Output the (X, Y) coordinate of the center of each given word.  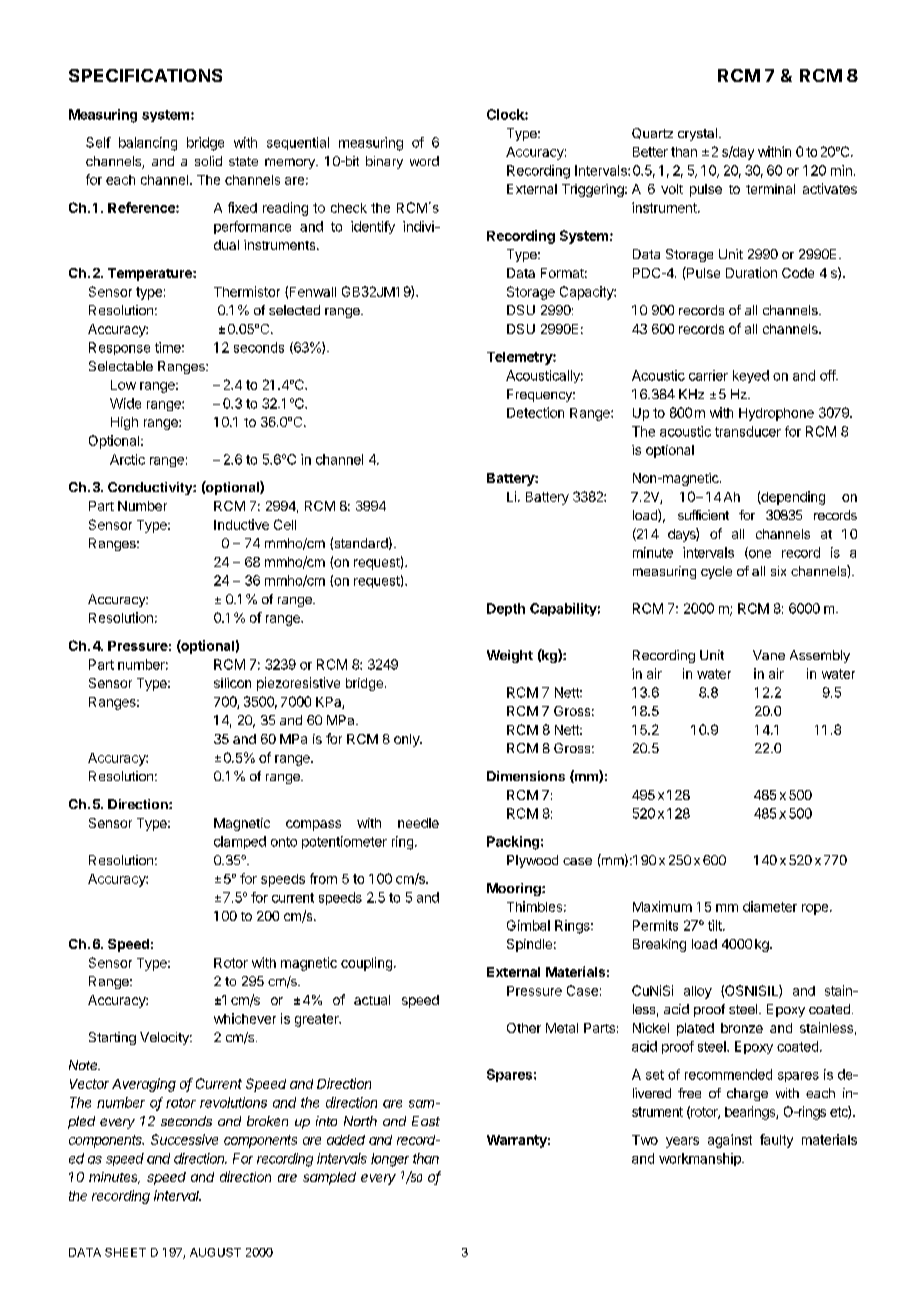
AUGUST (215, 1252)
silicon (232, 683)
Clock (506, 114)
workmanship (701, 1159)
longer (390, 1160)
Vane (769, 655)
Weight (510, 656)
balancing (148, 144)
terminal (770, 189)
